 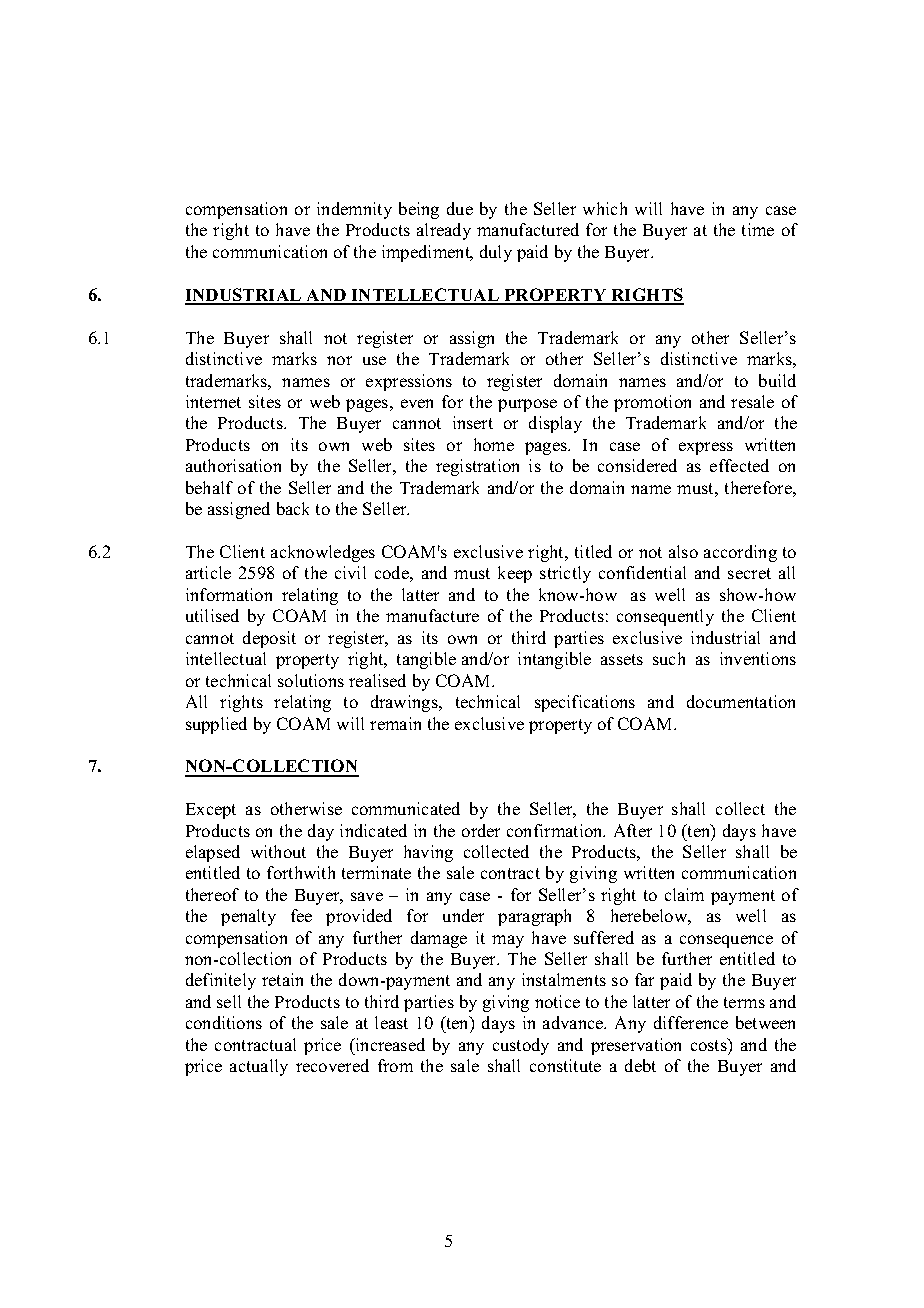 What do you see at coordinates (669, 658) in the screenshot?
I see `such` at bounding box center [669, 658].
